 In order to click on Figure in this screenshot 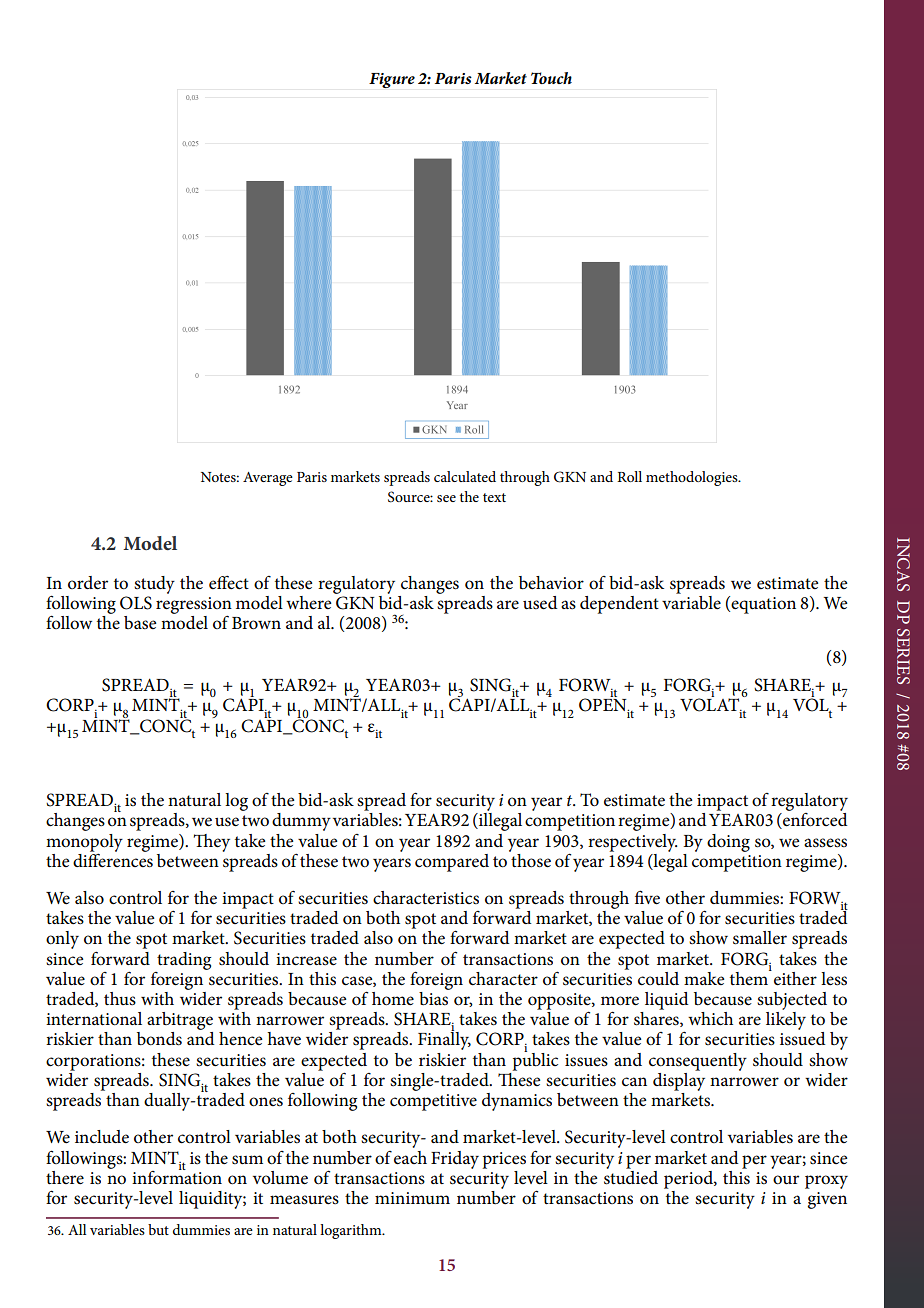, I will do `click(392, 80)`.
